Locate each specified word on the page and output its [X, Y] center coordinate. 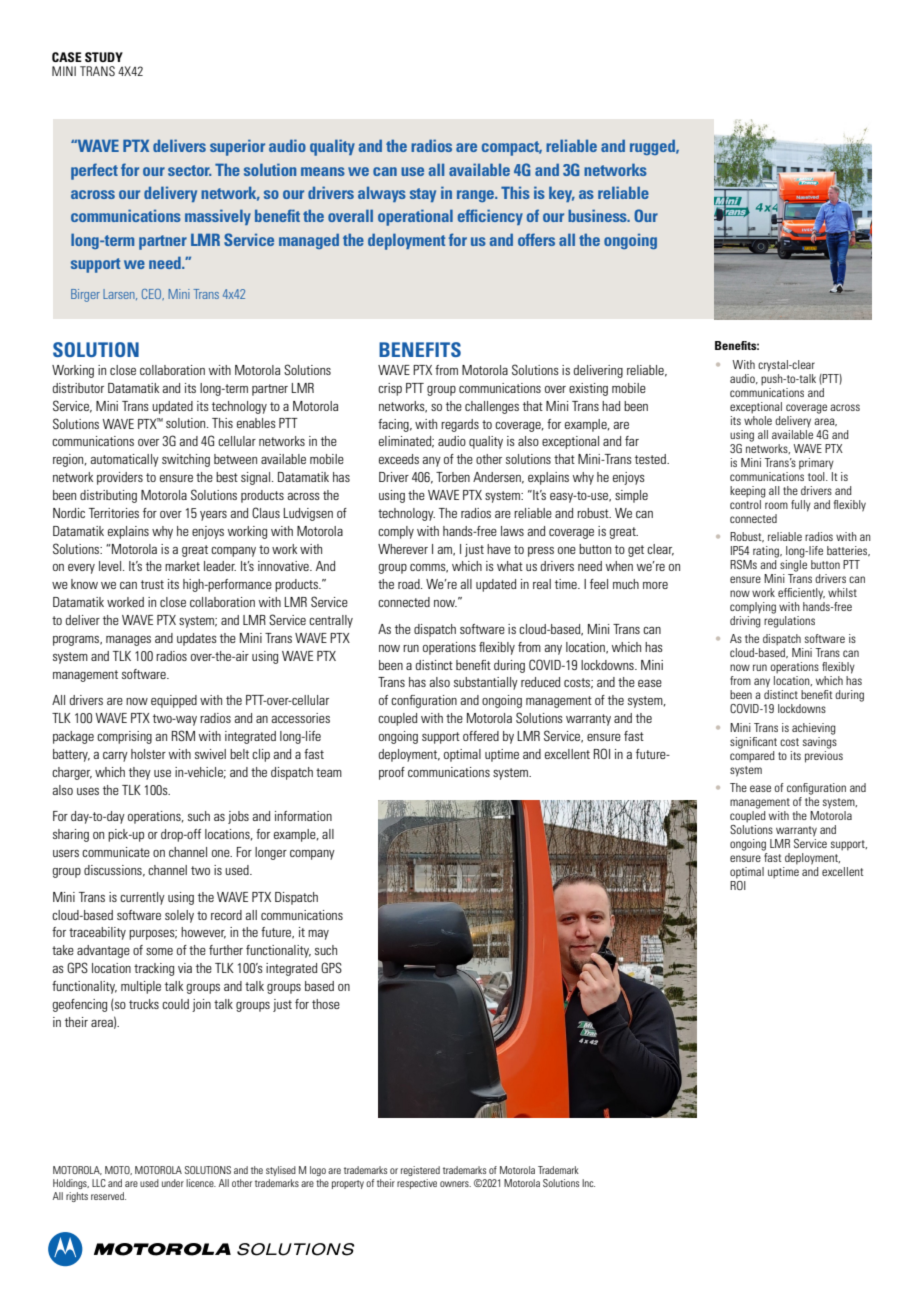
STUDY [104, 57]
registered [420, 1171]
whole [758, 419]
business [598, 215]
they [140, 773]
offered [481, 736]
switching [186, 460]
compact [512, 148]
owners [455, 1184]
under [173, 1183]
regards [460, 425]
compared [752, 755]
